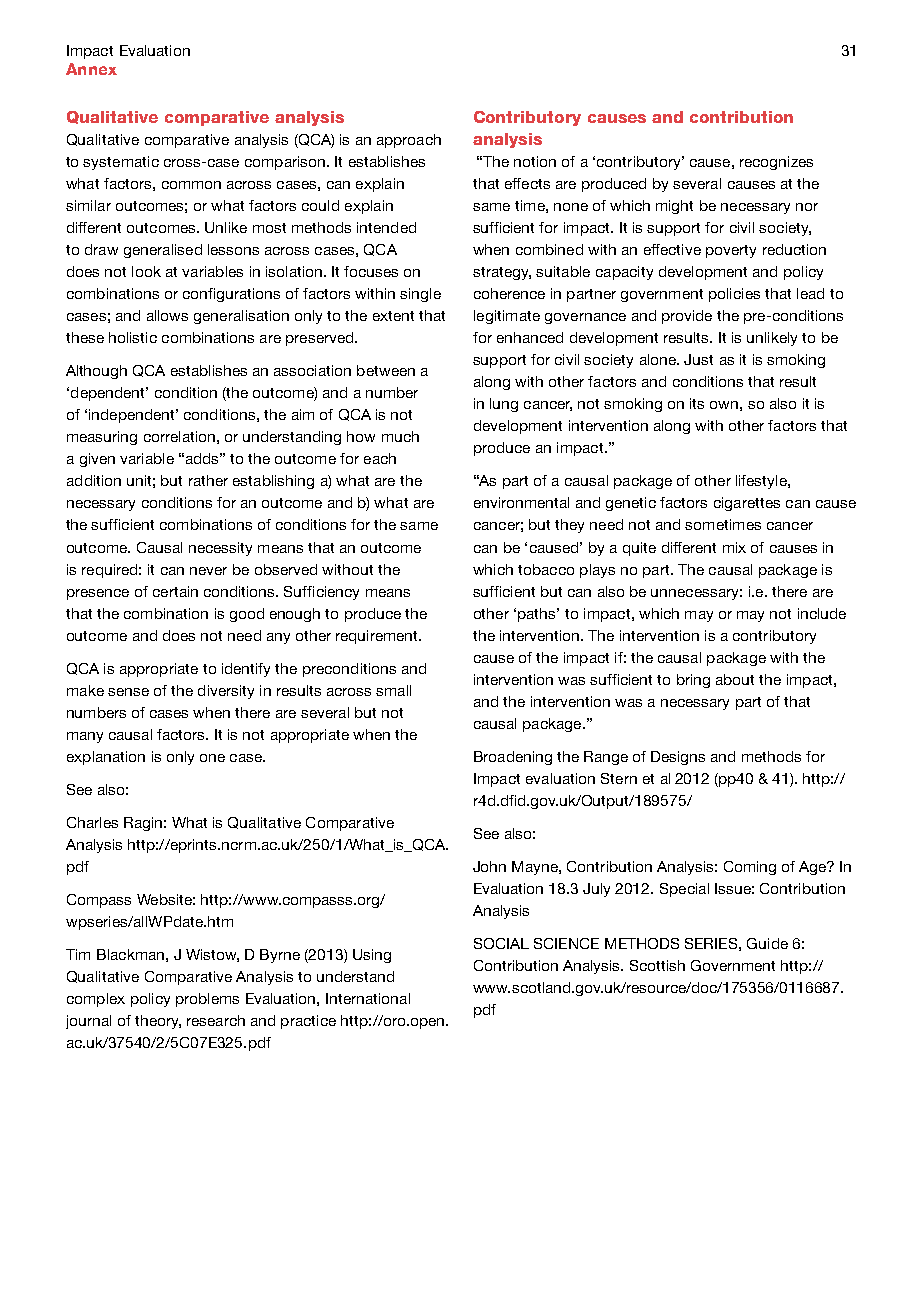  What do you see at coordinates (167, 315) in the page?
I see `allows` at bounding box center [167, 315].
